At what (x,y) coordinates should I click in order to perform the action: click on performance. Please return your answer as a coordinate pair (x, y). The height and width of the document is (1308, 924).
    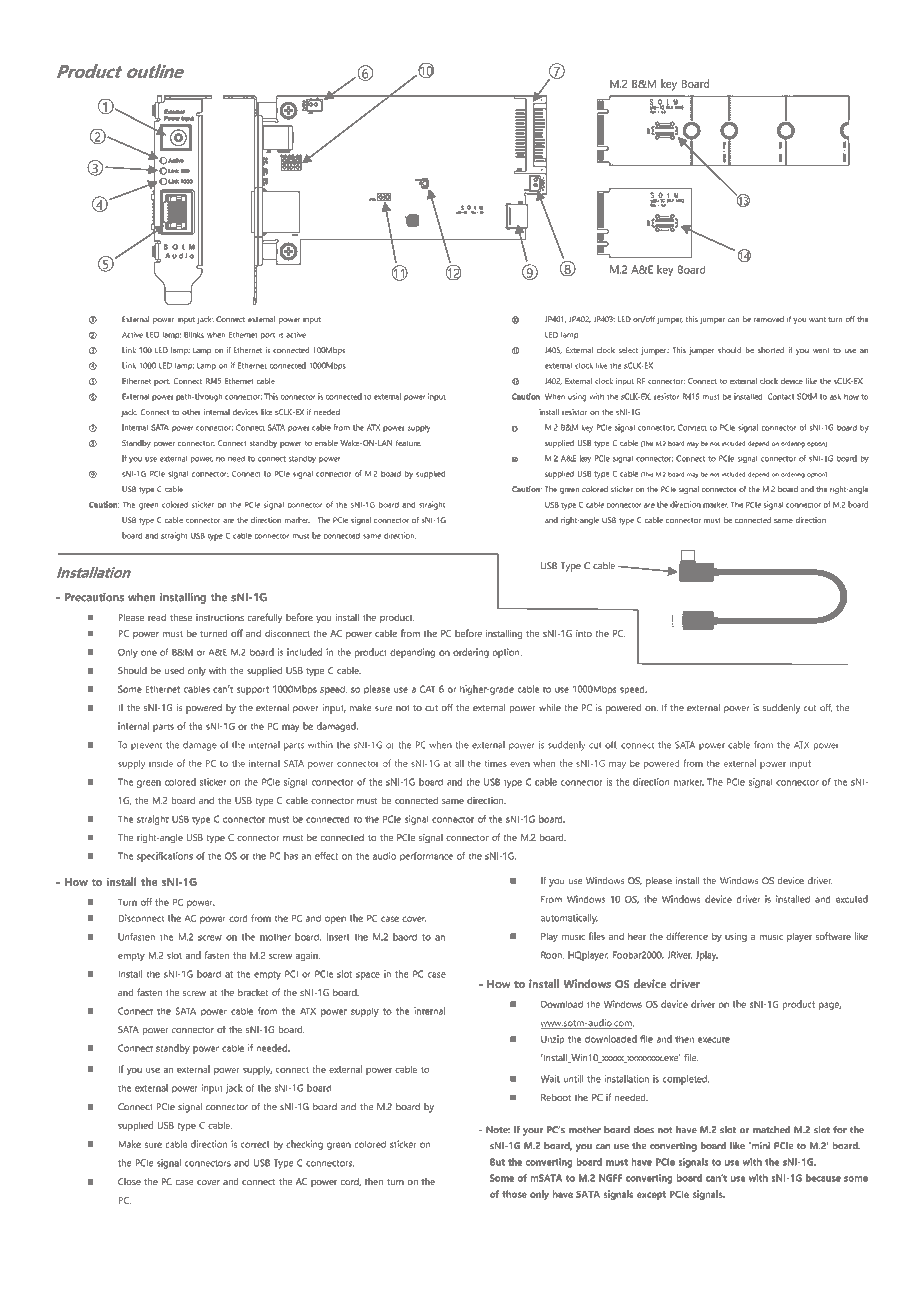
    Looking at the image, I should click on (426, 857).
